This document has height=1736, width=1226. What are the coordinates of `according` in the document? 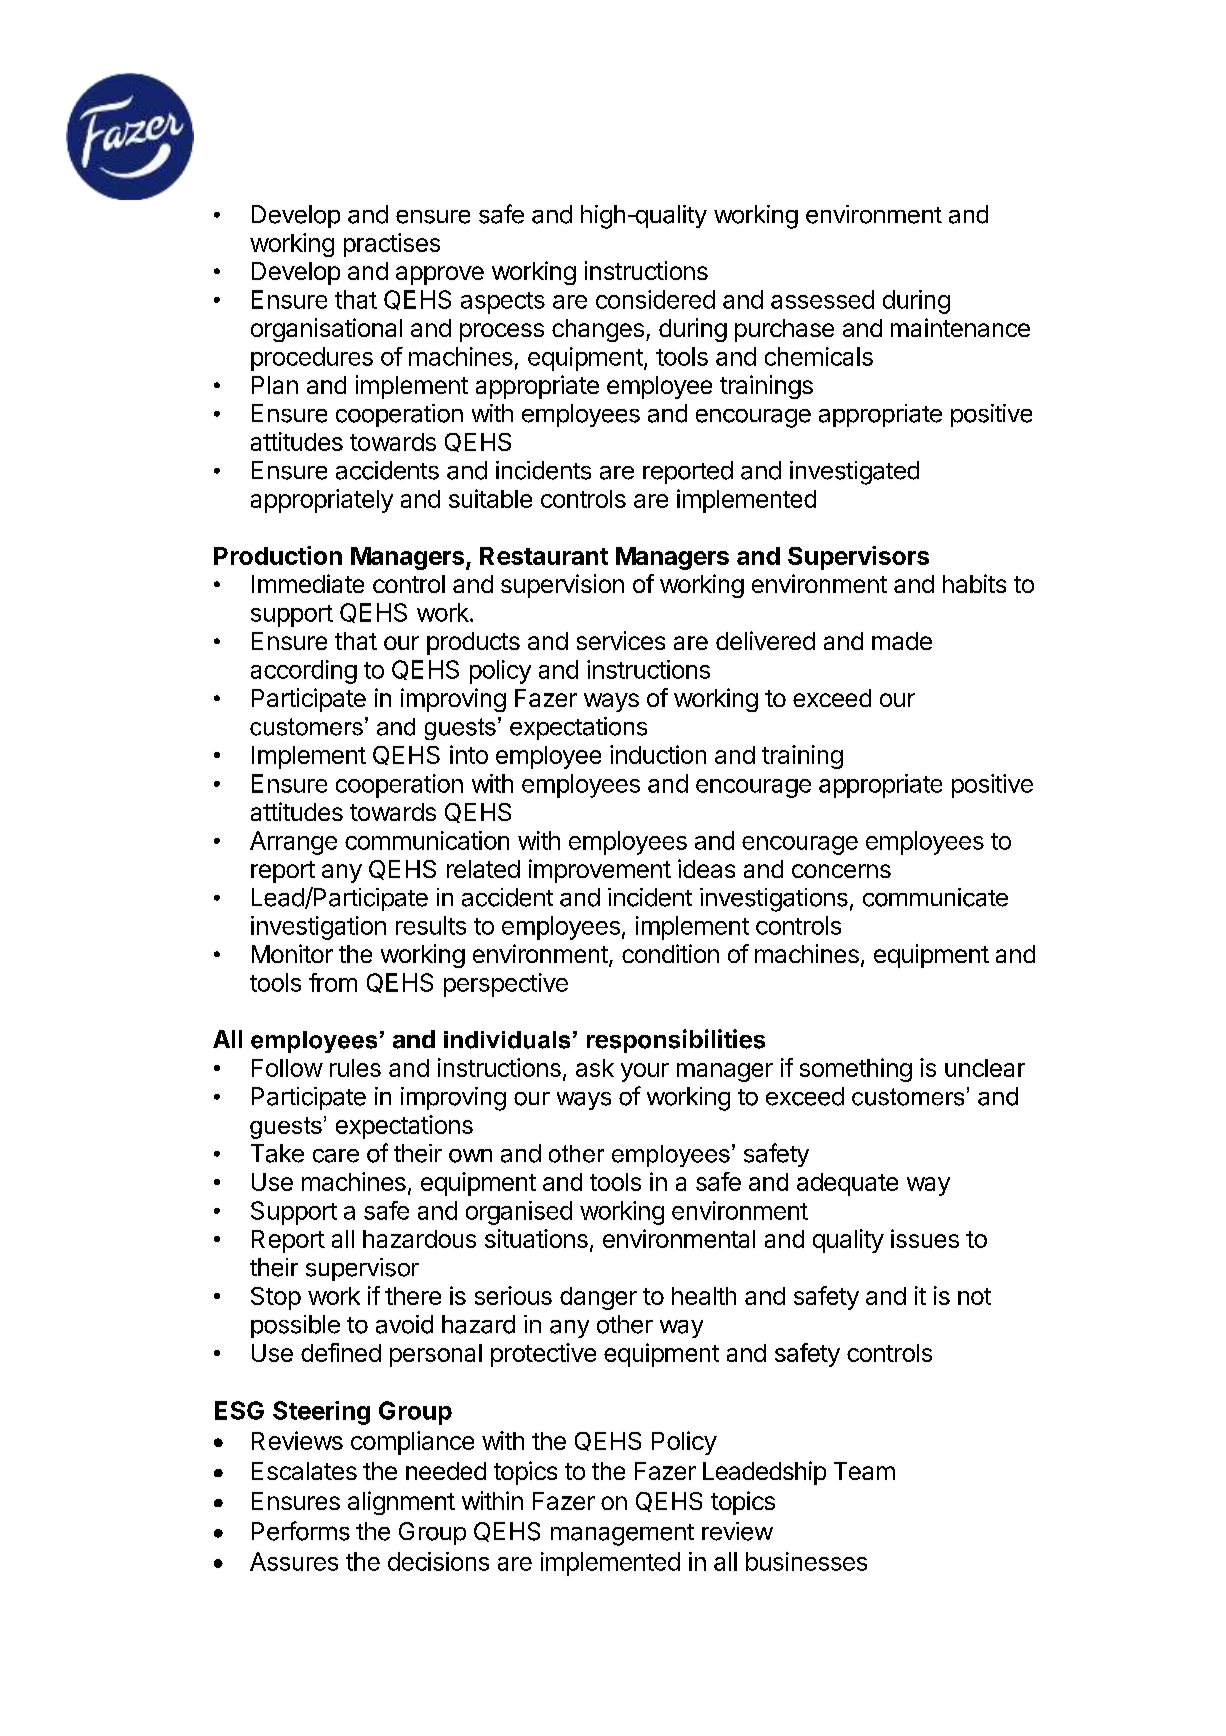 It's located at (304, 672).
